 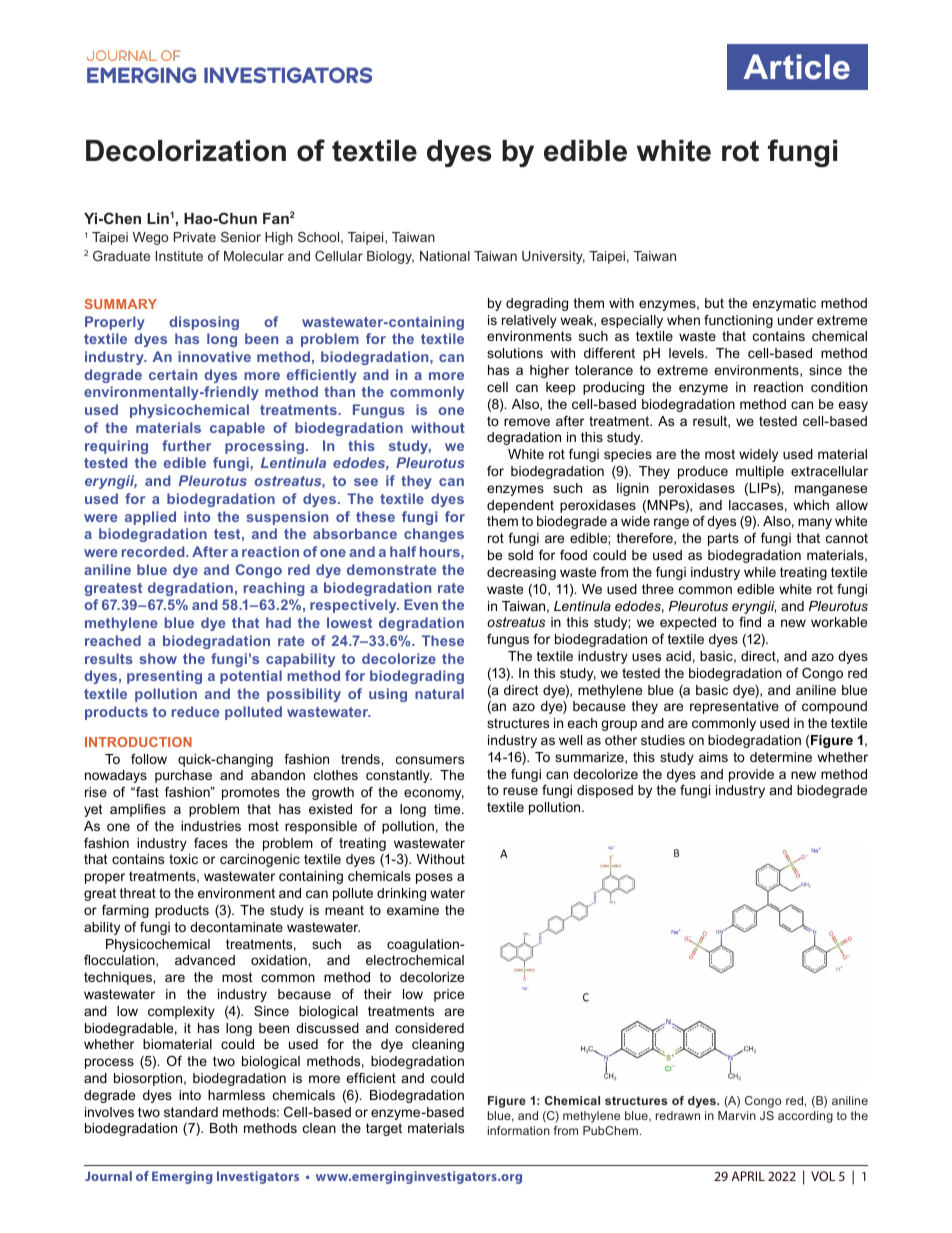 I want to click on National, so click(x=445, y=256).
